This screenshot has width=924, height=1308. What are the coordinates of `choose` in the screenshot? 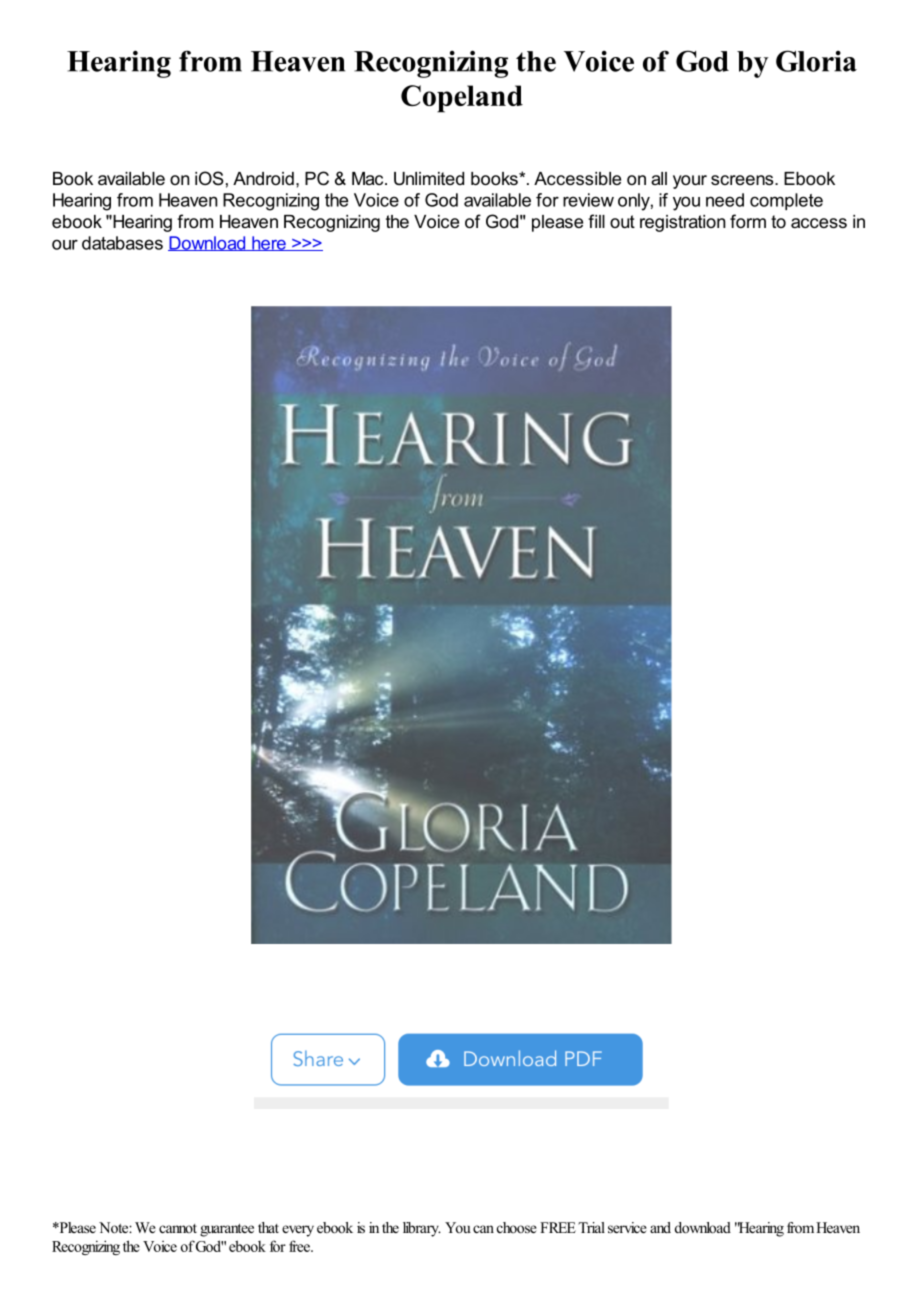 It's located at (517, 1227).
